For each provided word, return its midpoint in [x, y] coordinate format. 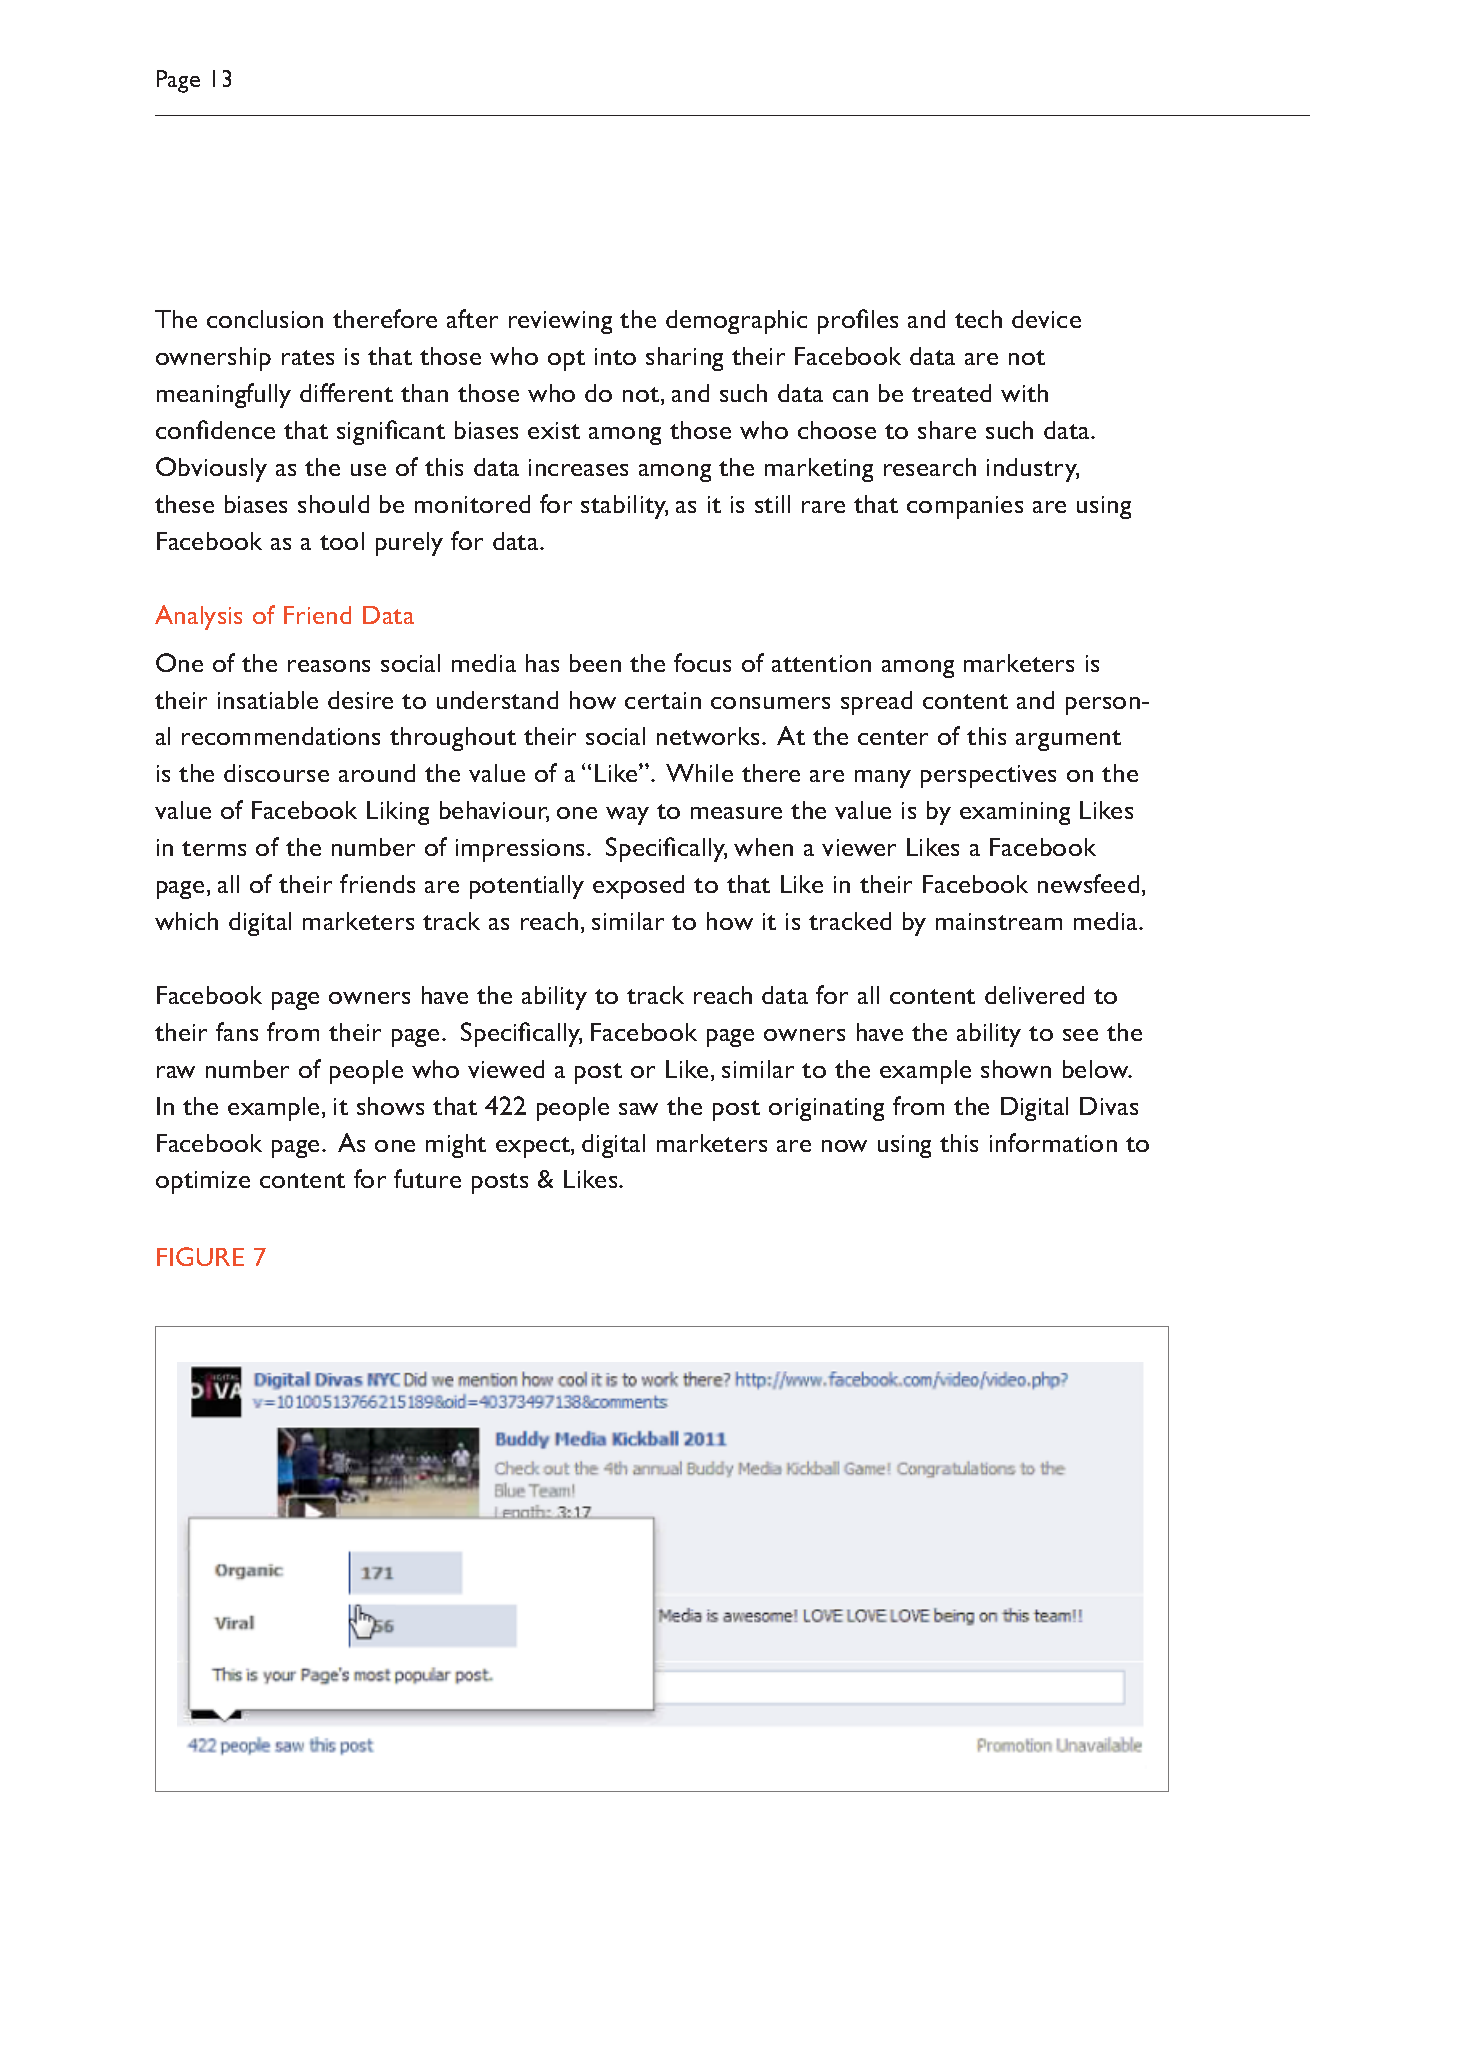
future [427, 1178]
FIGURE [200, 1256]
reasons [329, 666]
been [595, 663]
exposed [638, 887]
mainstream [999, 921]
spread [876, 703]
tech [978, 319]
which [186, 921]
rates [308, 357]
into [615, 356]
